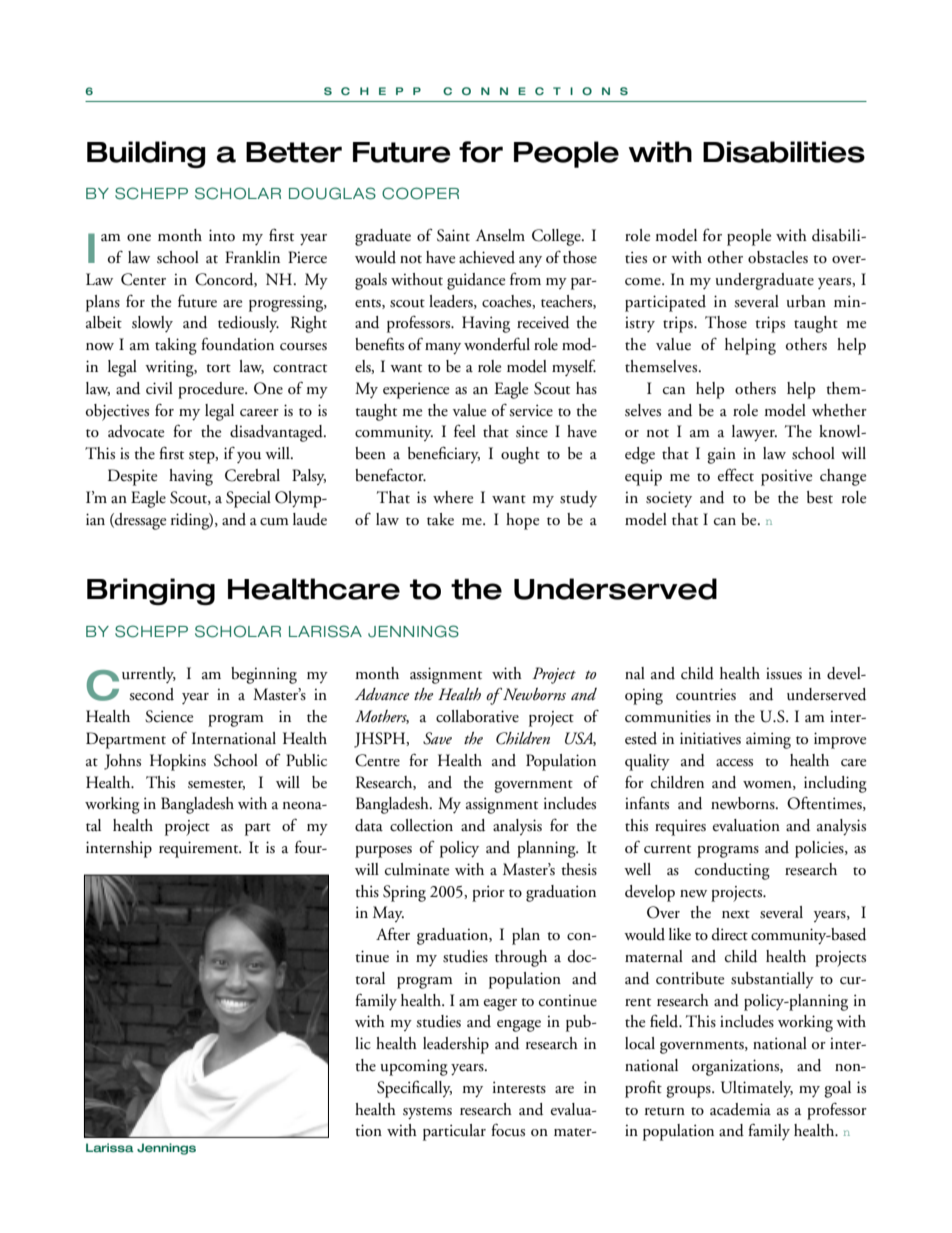 The height and width of the screenshot is (1233, 952). What do you see at coordinates (427, 1113) in the screenshot?
I see `systems` at bounding box center [427, 1113].
